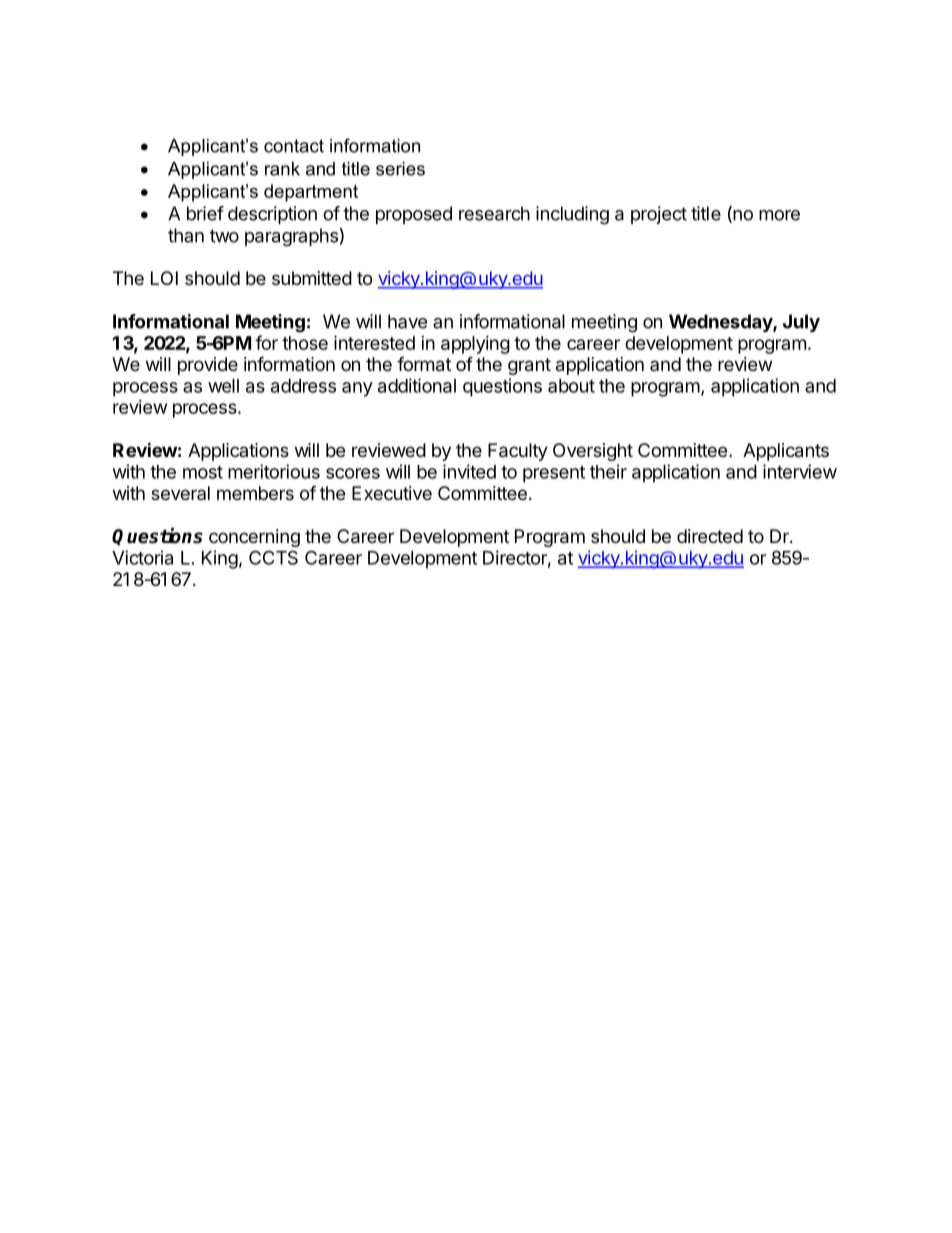 The height and width of the screenshot is (1233, 952). Describe the element at coordinates (710, 536) in the screenshot. I see `directed` at that location.
